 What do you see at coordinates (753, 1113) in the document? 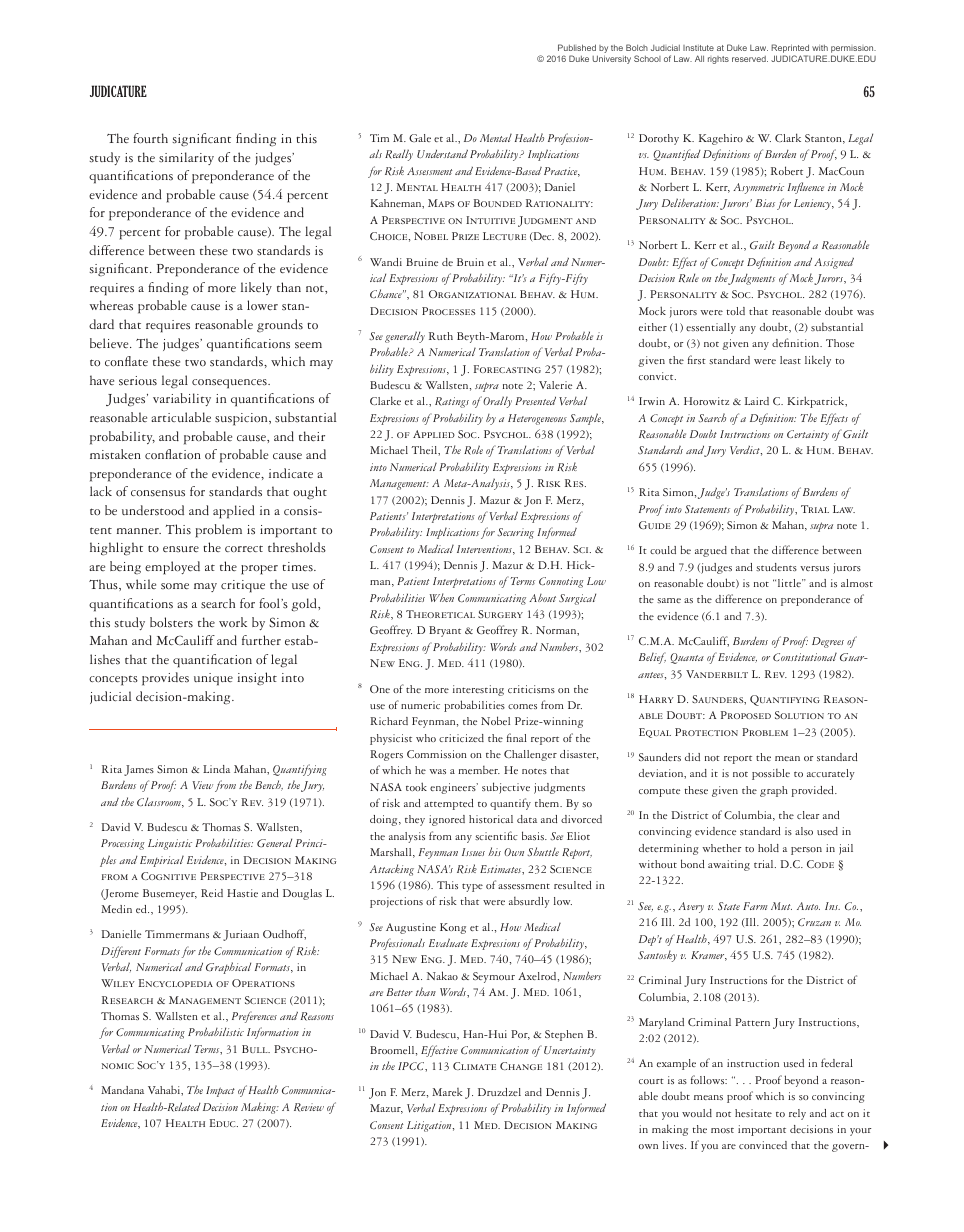
I see `hesitate` at bounding box center [753, 1113].
